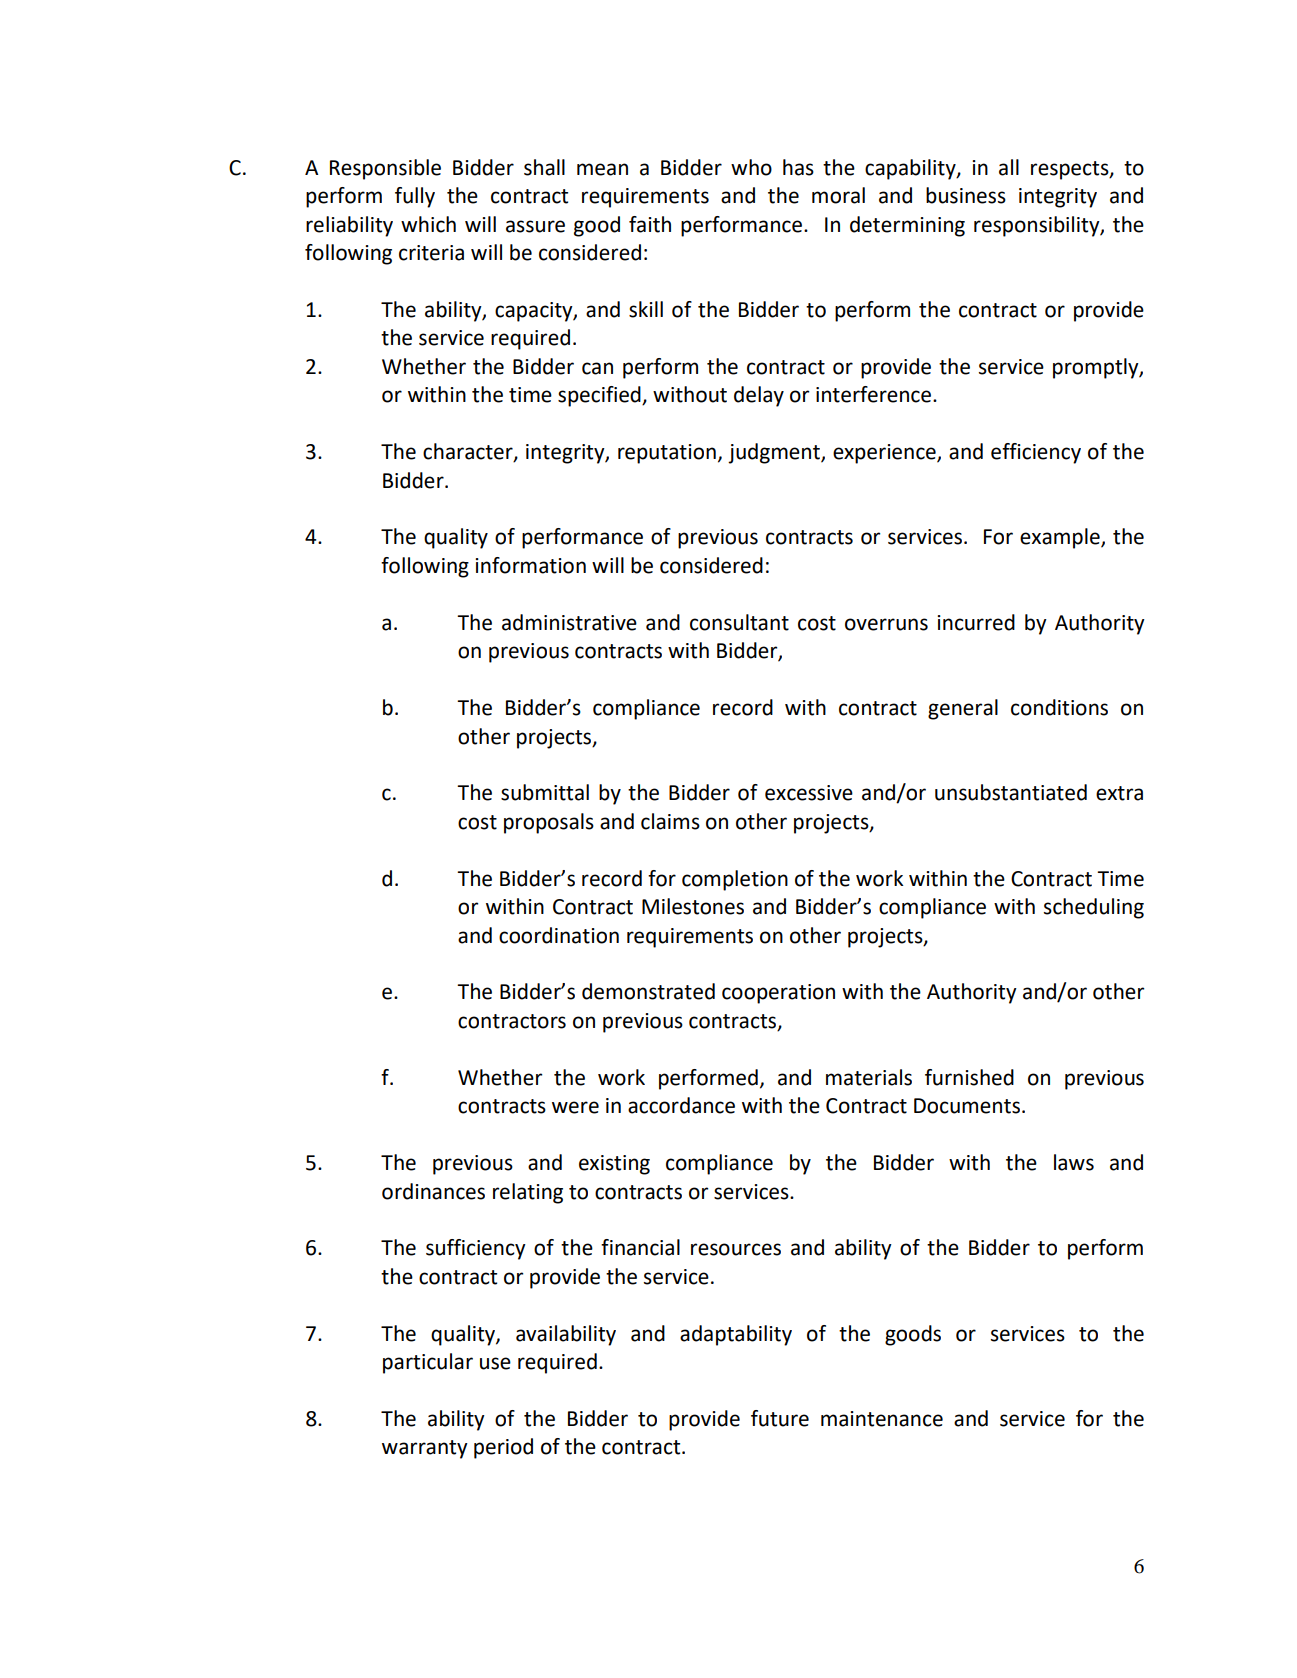 This page has width=1297, height=1678. I want to click on maintenance, so click(882, 1419).
